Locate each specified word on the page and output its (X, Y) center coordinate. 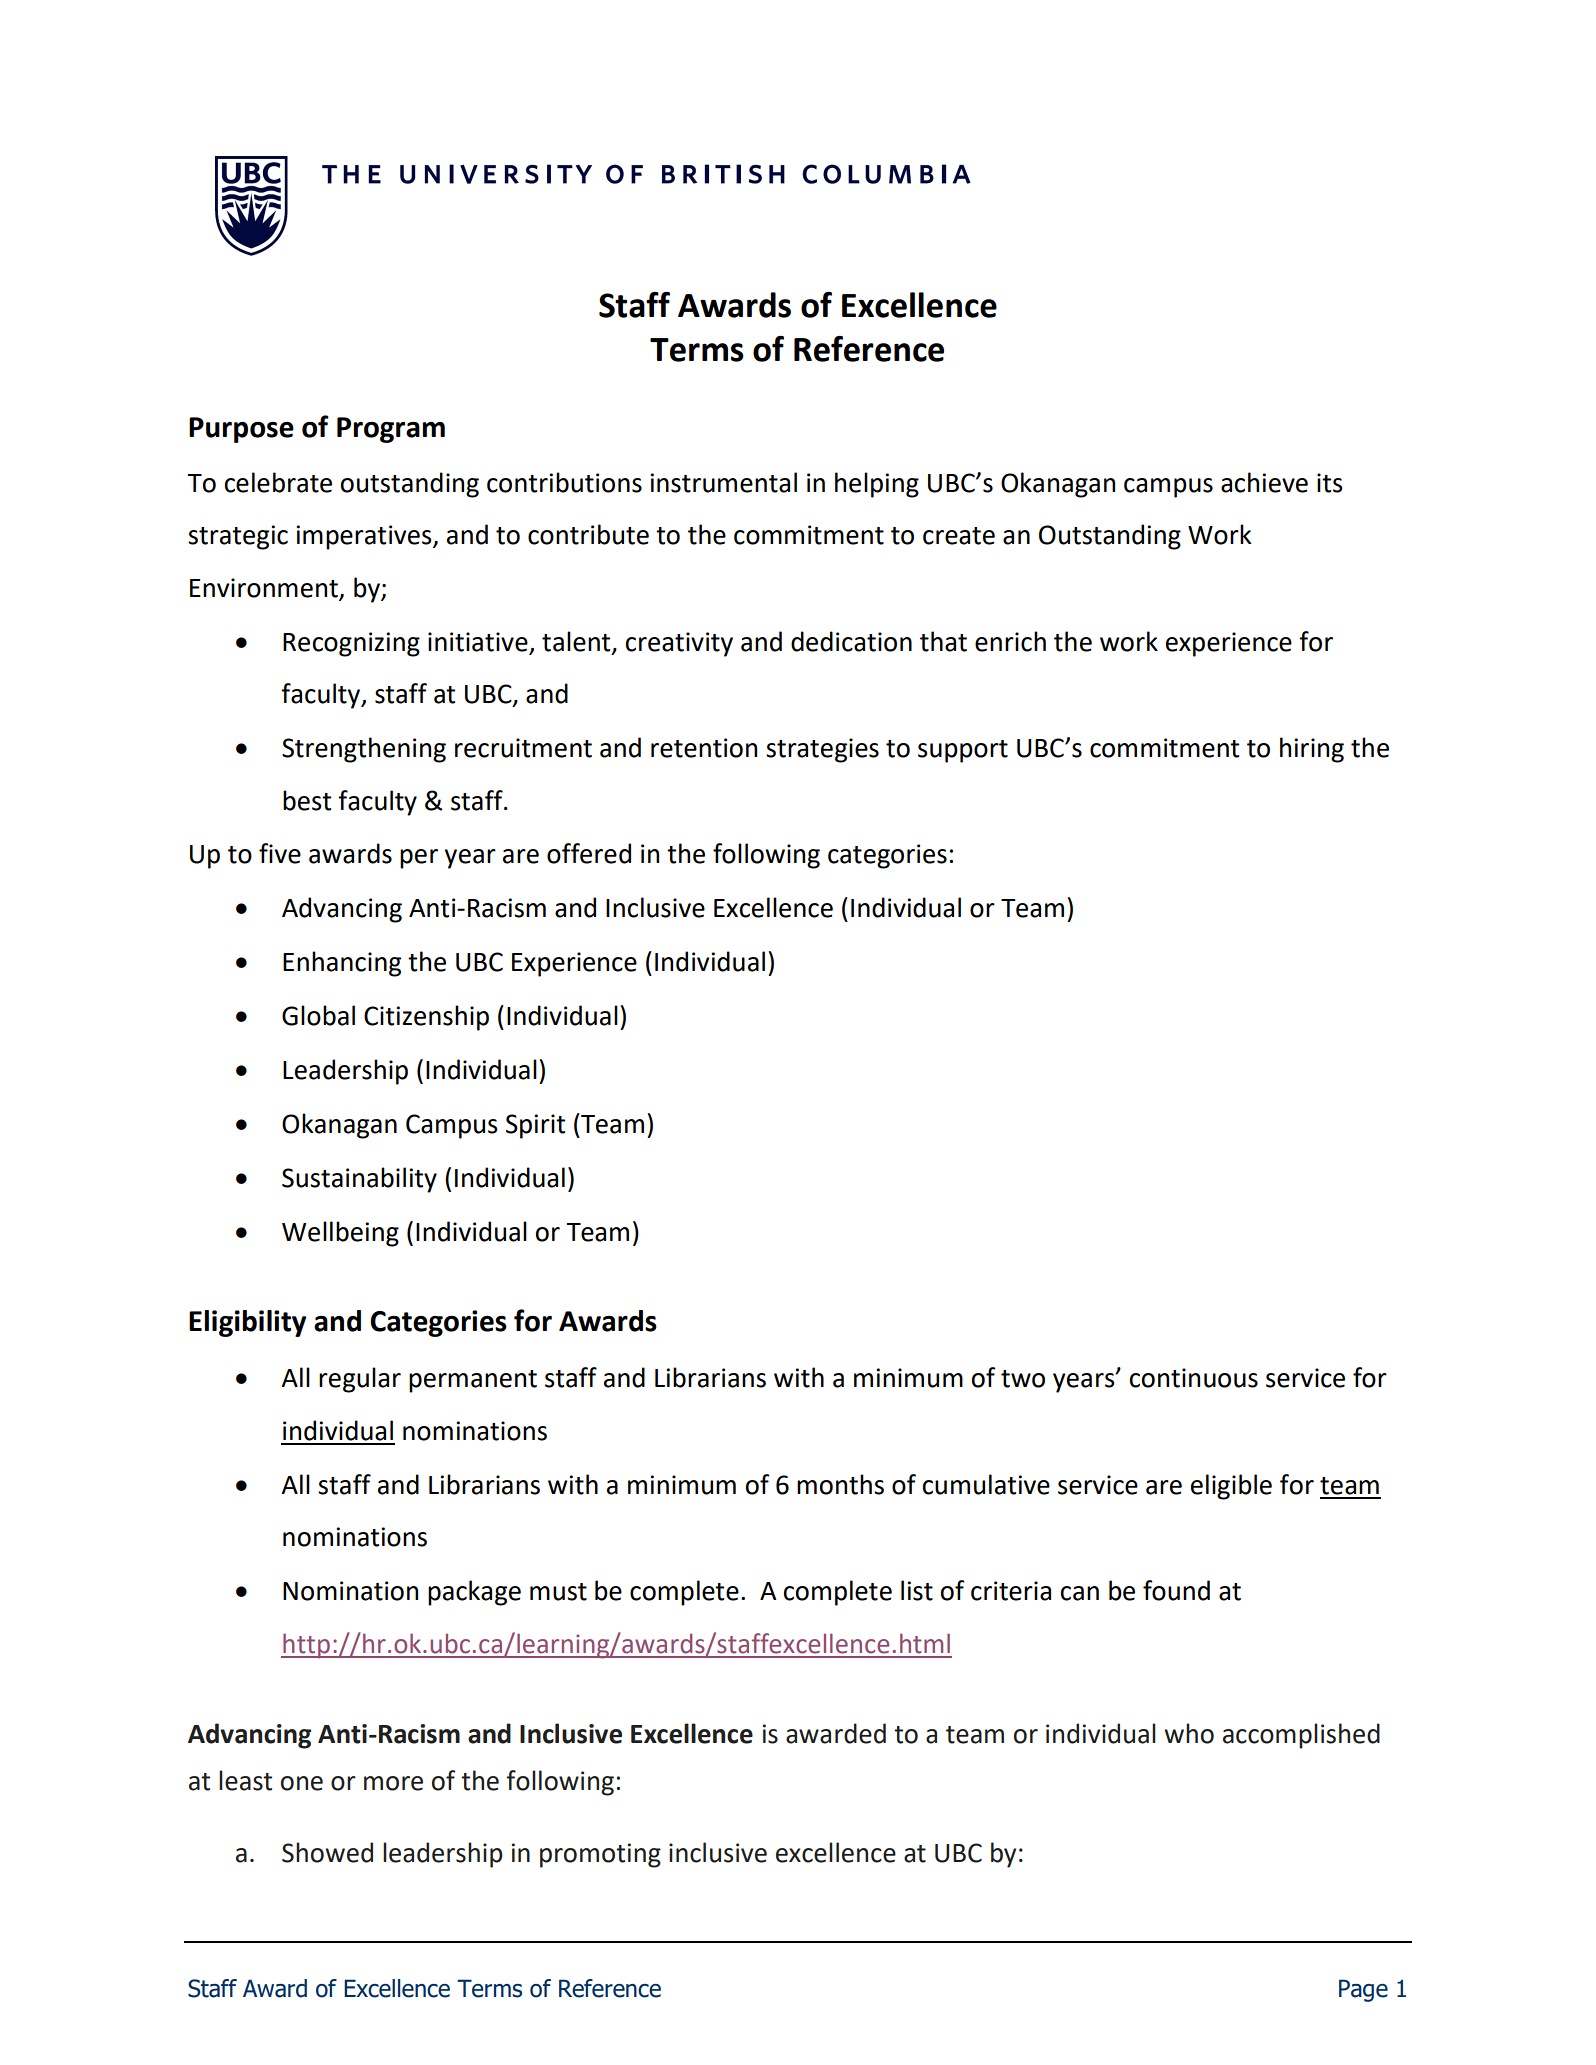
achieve (1264, 482)
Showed (327, 1852)
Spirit (535, 1126)
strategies (822, 750)
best (307, 800)
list (917, 1590)
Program (391, 430)
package (474, 1593)
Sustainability (359, 1180)
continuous (1194, 1378)
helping (877, 485)
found (1176, 1590)
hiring (1312, 750)
